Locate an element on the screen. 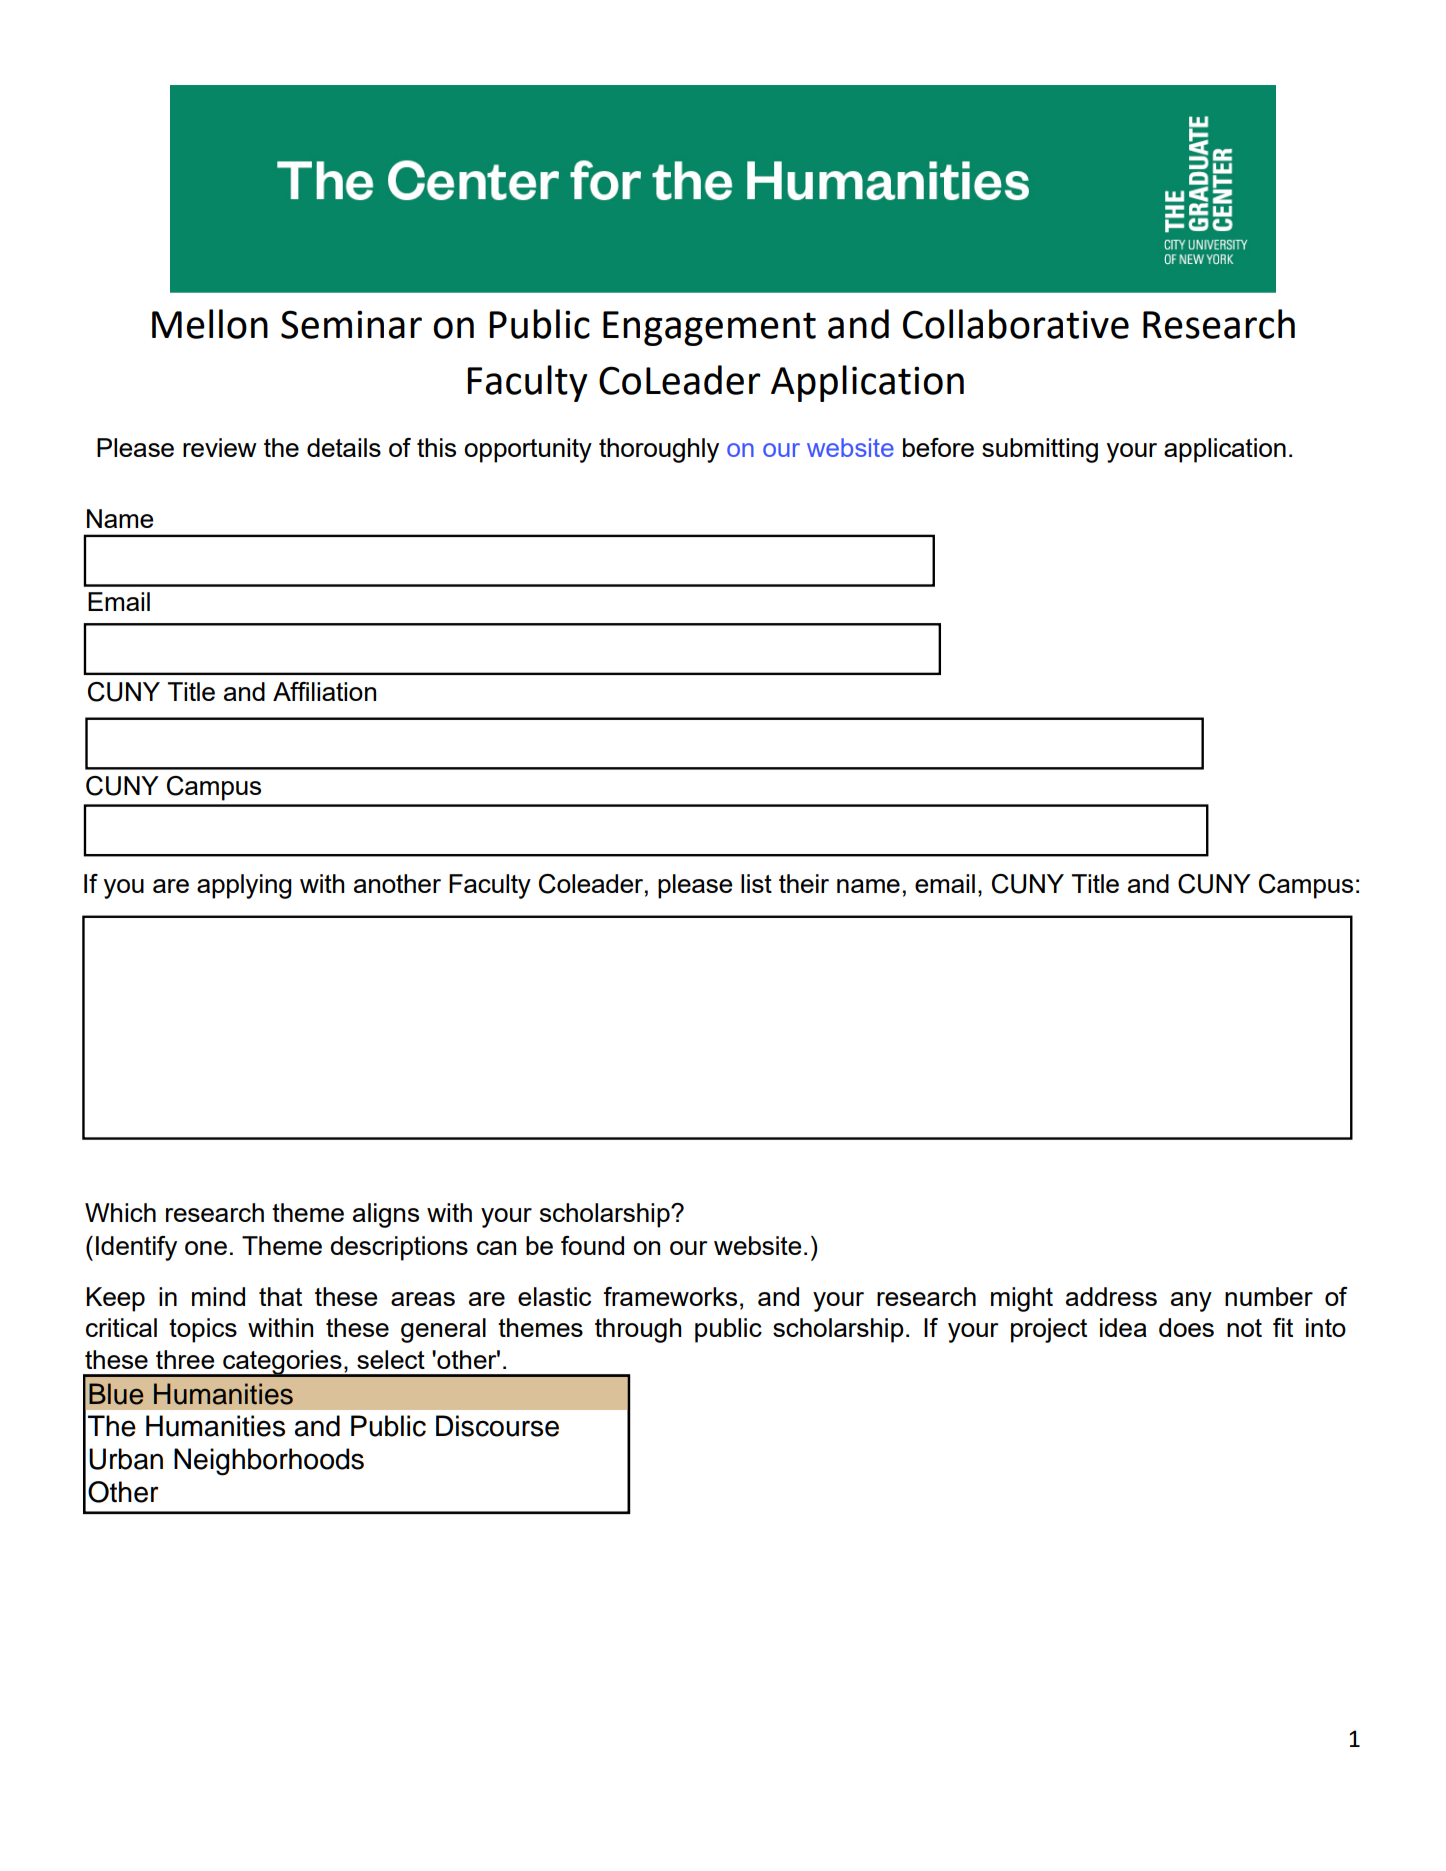 The image size is (1446, 1871). applying is located at coordinates (244, 886).
